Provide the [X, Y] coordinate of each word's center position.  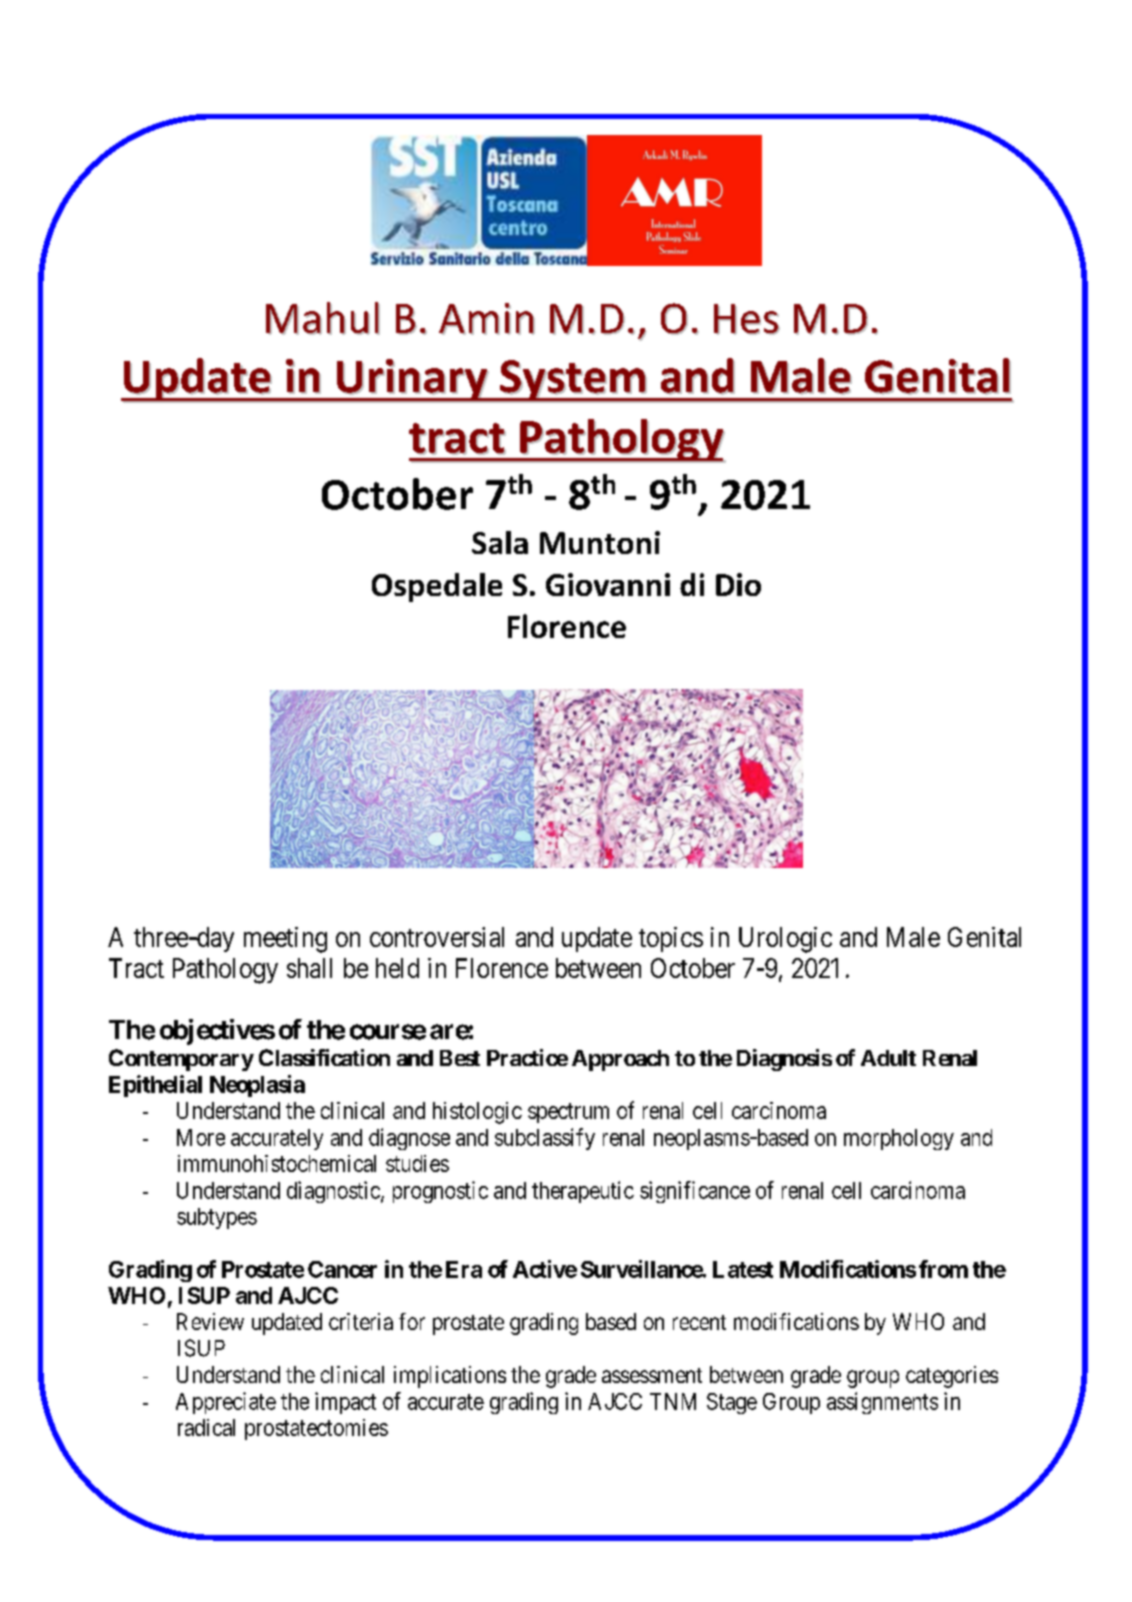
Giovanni [608, 584]
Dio [738, 584]
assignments [882, 1403]
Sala [500, 542]
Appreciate [226, 1403]
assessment [652, 1375]
